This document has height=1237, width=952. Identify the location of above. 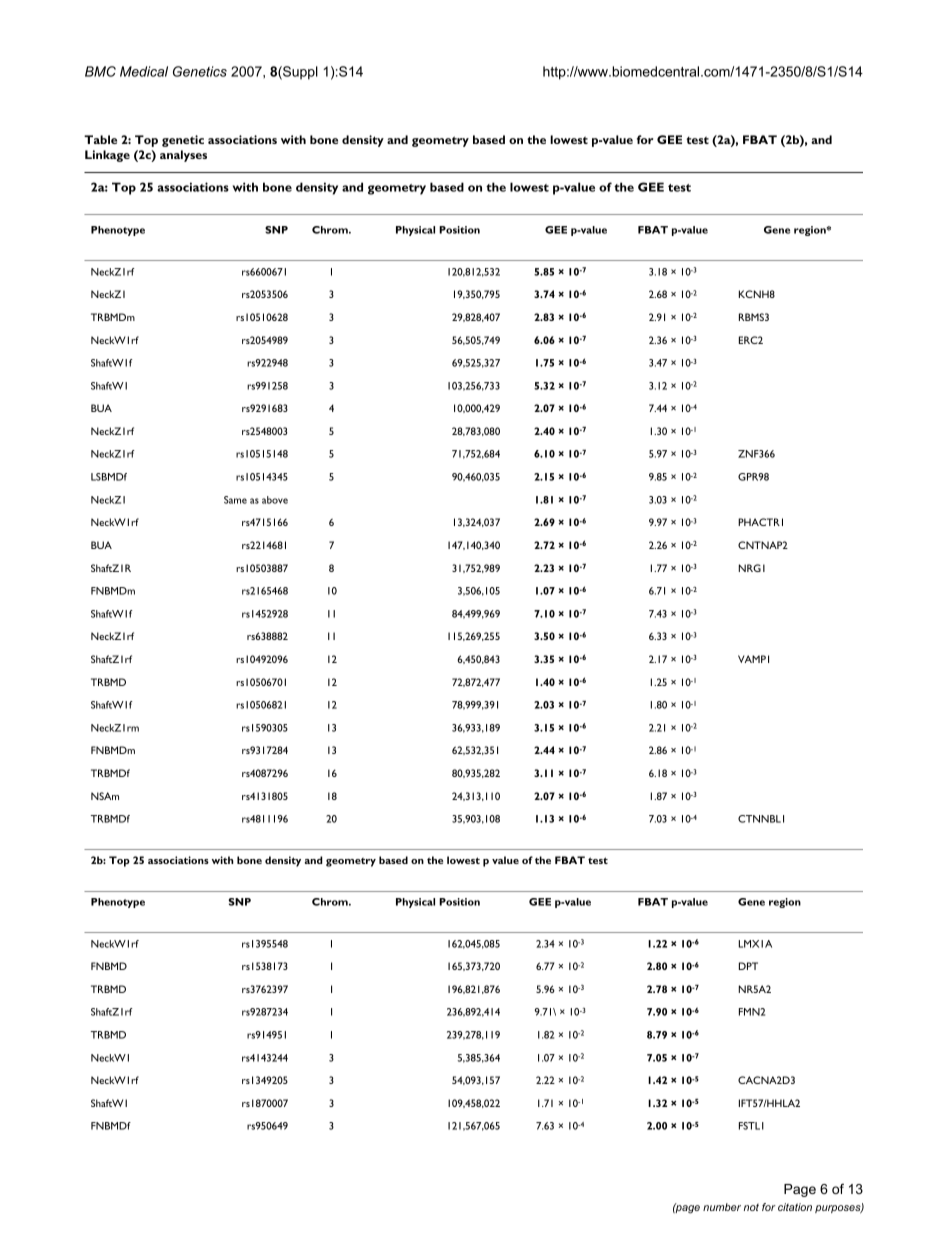
(275, 500).
